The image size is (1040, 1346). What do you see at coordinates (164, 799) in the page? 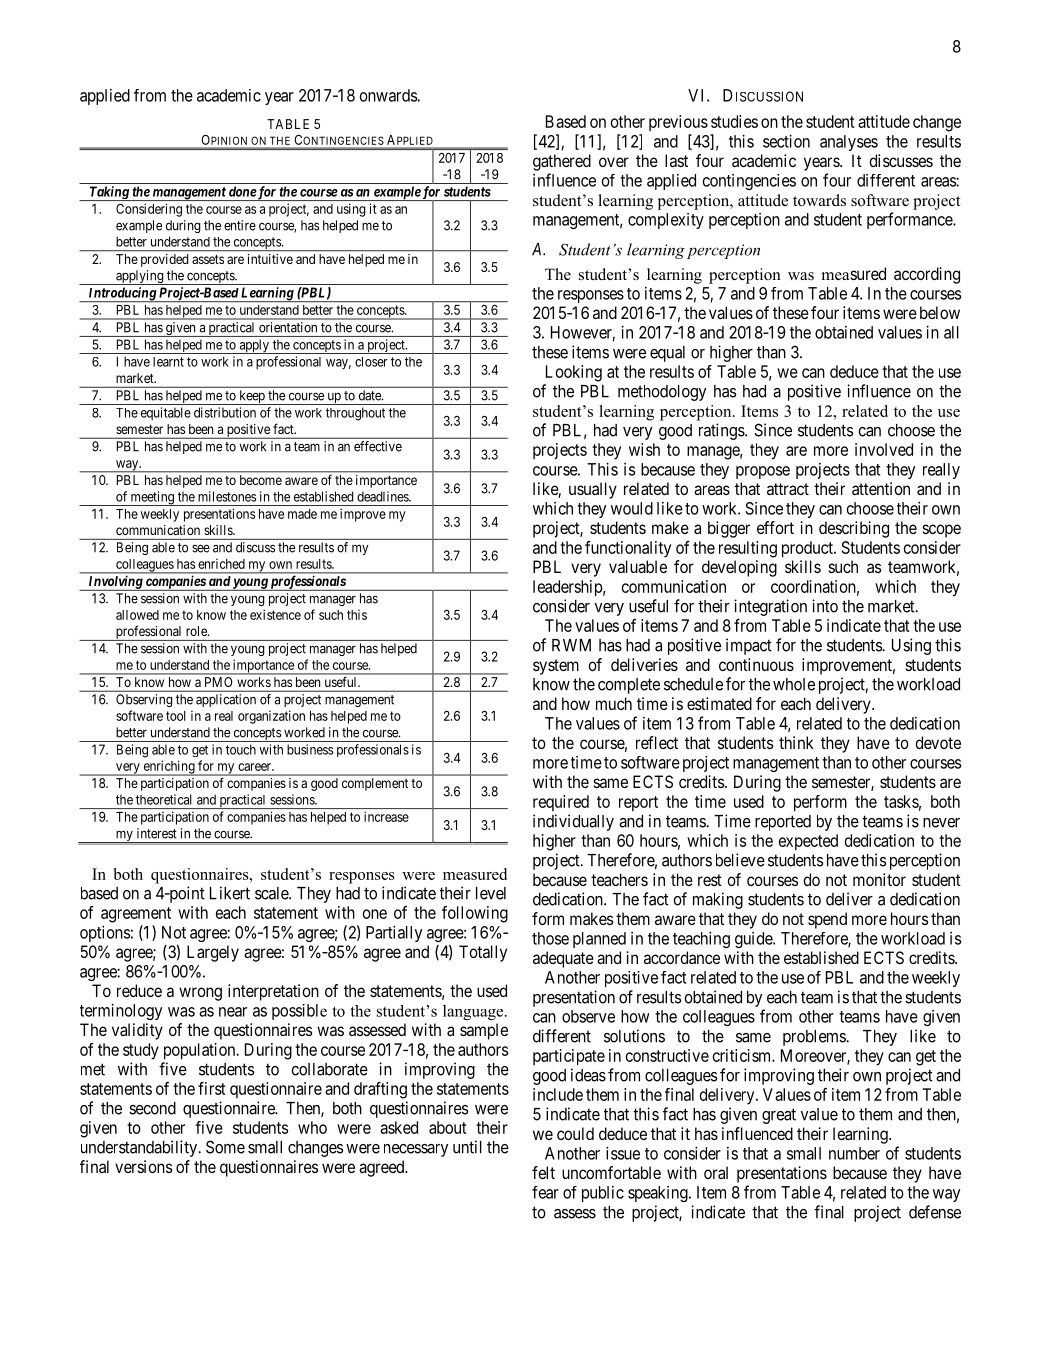
I see `theoretical` at bounding box center [164, 799].
